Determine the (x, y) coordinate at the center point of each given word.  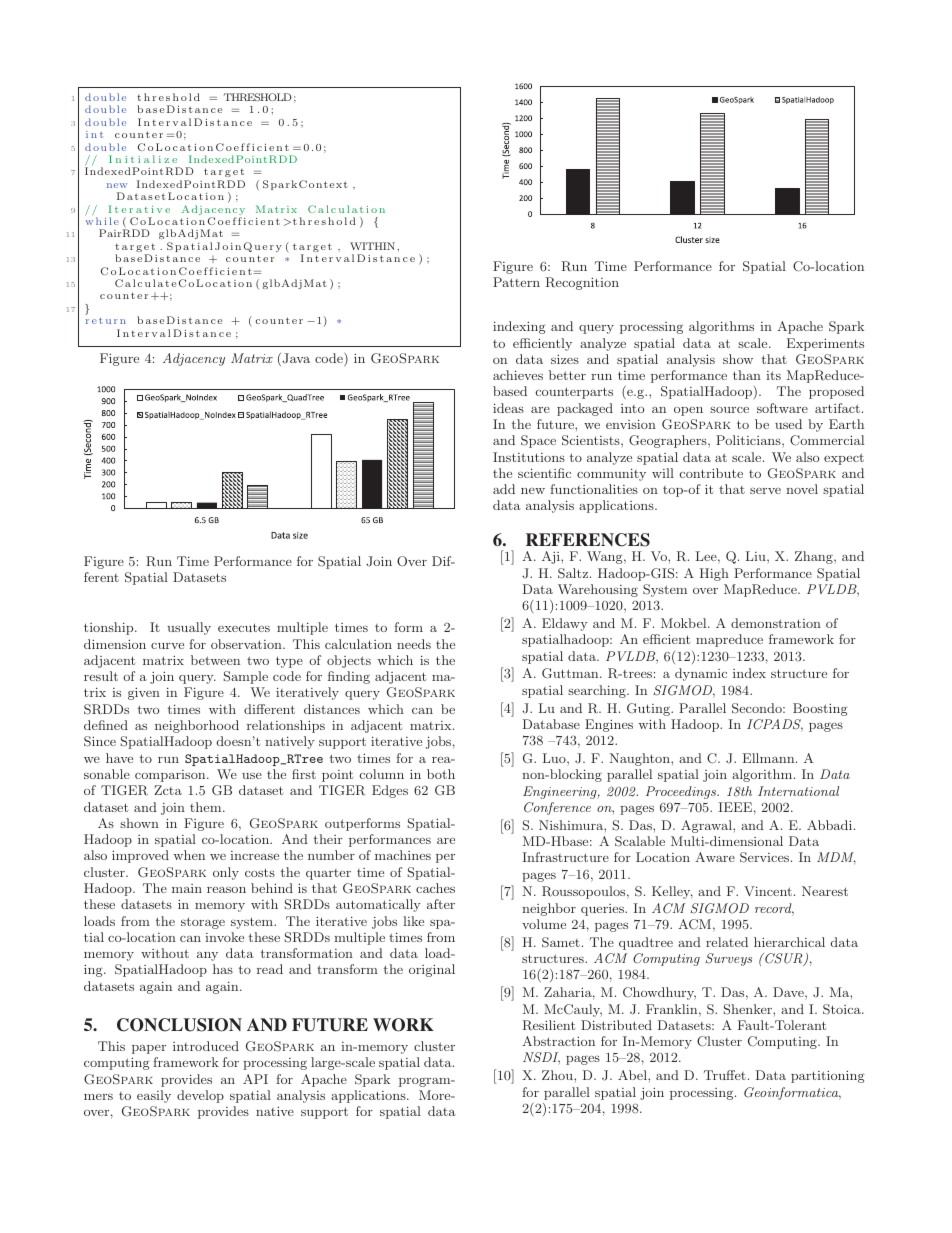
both (441, 774)
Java (295, 359)
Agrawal (707, 826)
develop (200, 1096)
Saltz (574, 573)
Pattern (516, 282)
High (714, 574)
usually (189, 628)
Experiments (825, 344)
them (207, 807)
